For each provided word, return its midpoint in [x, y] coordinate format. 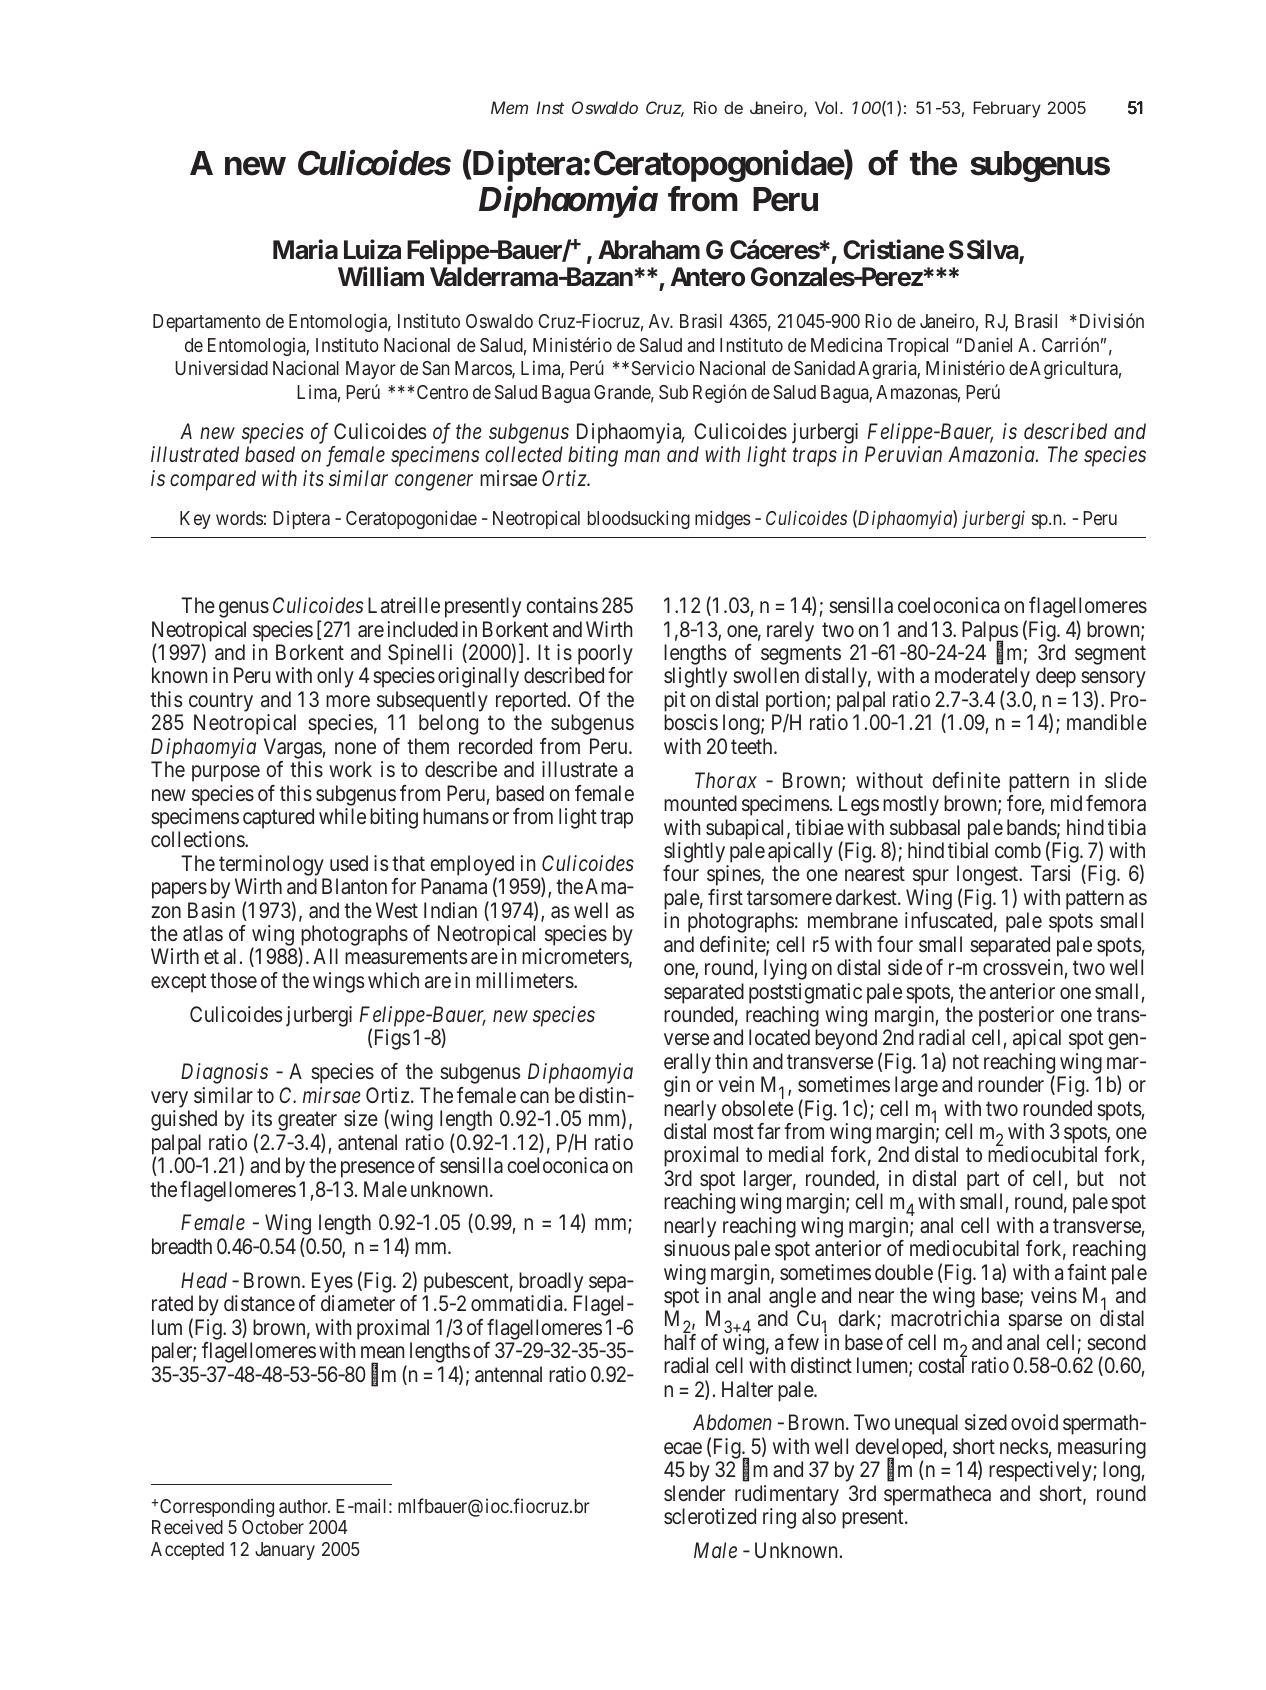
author [304, 1506]
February [1007, 109]
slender [694, 1493]
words [239, 518]
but [1090, 1178]
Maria [305, 249]
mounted [700, 803]
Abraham [649, 250]
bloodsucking [639, 519]
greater [307, 1123]
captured [278, 818]
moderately [982, 679]
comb [1018, 850]
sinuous [697, 1248]
